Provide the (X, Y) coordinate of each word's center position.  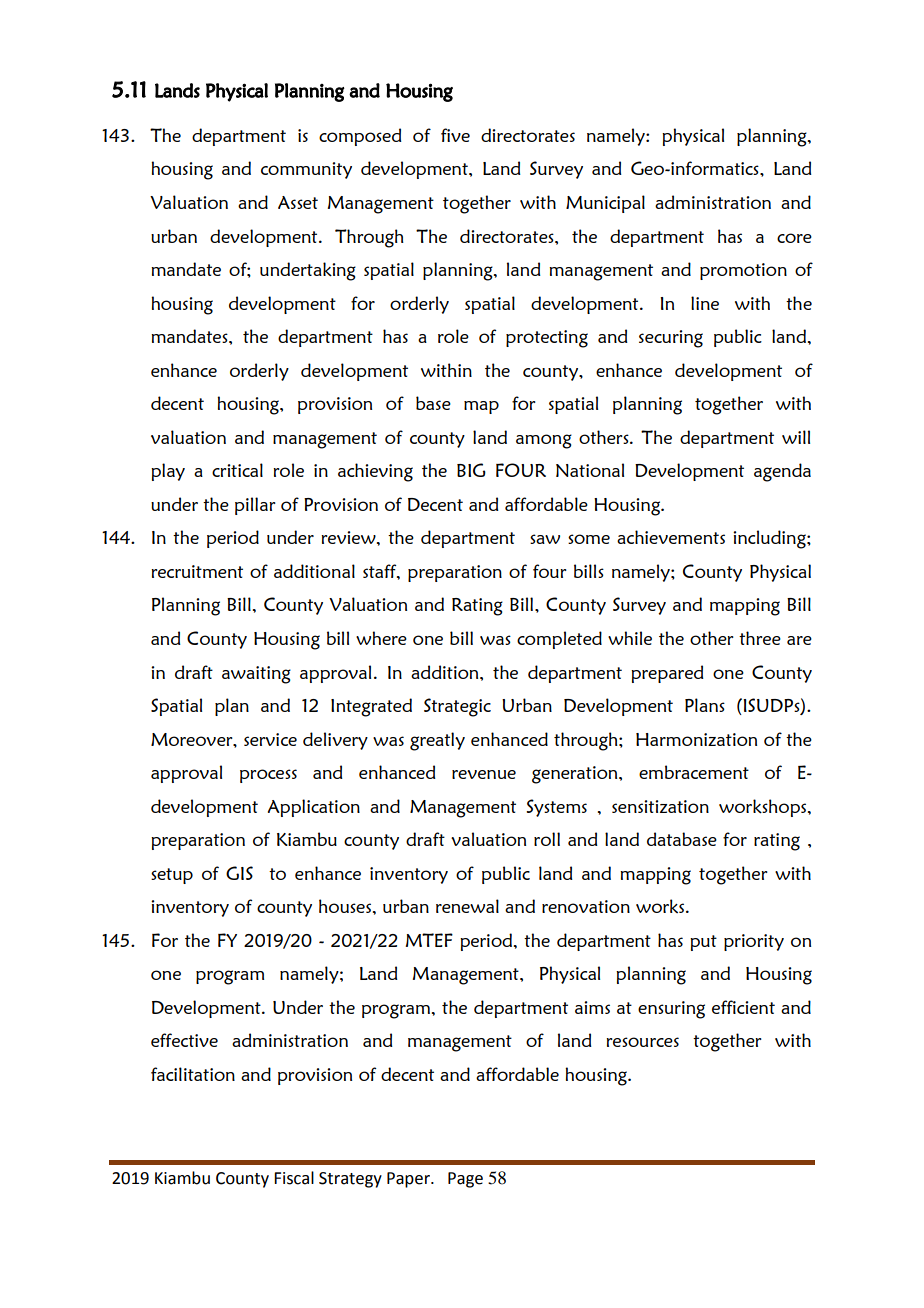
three (760, 638)
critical (237, 470)
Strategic (457, 707)
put (703, 943)
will (796, 437)
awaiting (256, 675)
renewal (467, 906)
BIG (471, 470)
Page (465, 1180)
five (455, 135)
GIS (239, 873)
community (306, 170)
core (794, 238)
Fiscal (294, 1178)
